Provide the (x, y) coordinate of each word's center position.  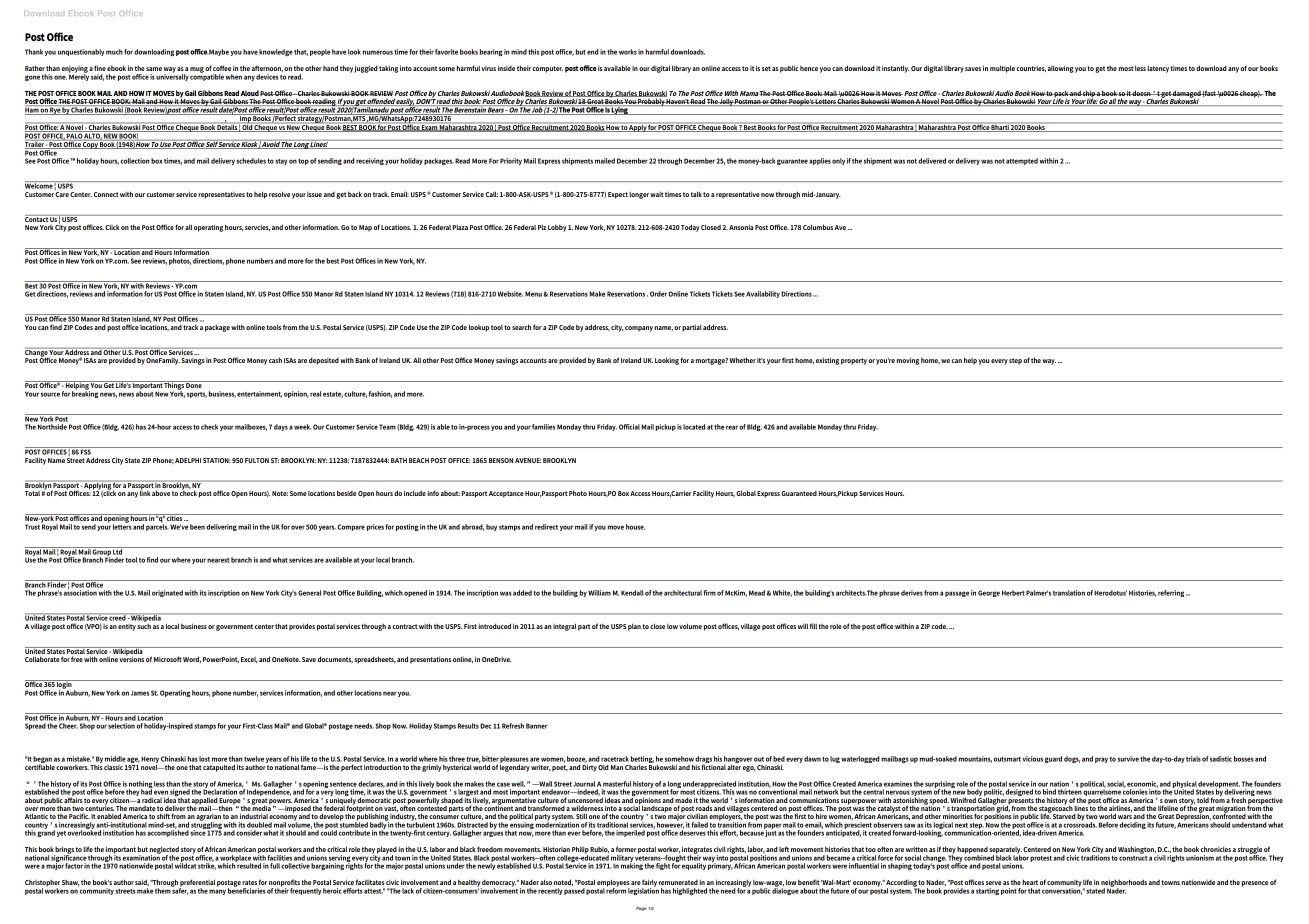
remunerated (678, 882)
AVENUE (528, 460)
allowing (1061, 69)
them (163, 890)
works (628, 52)
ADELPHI (188, 460)
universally (172, 76)
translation (1069, 593)
